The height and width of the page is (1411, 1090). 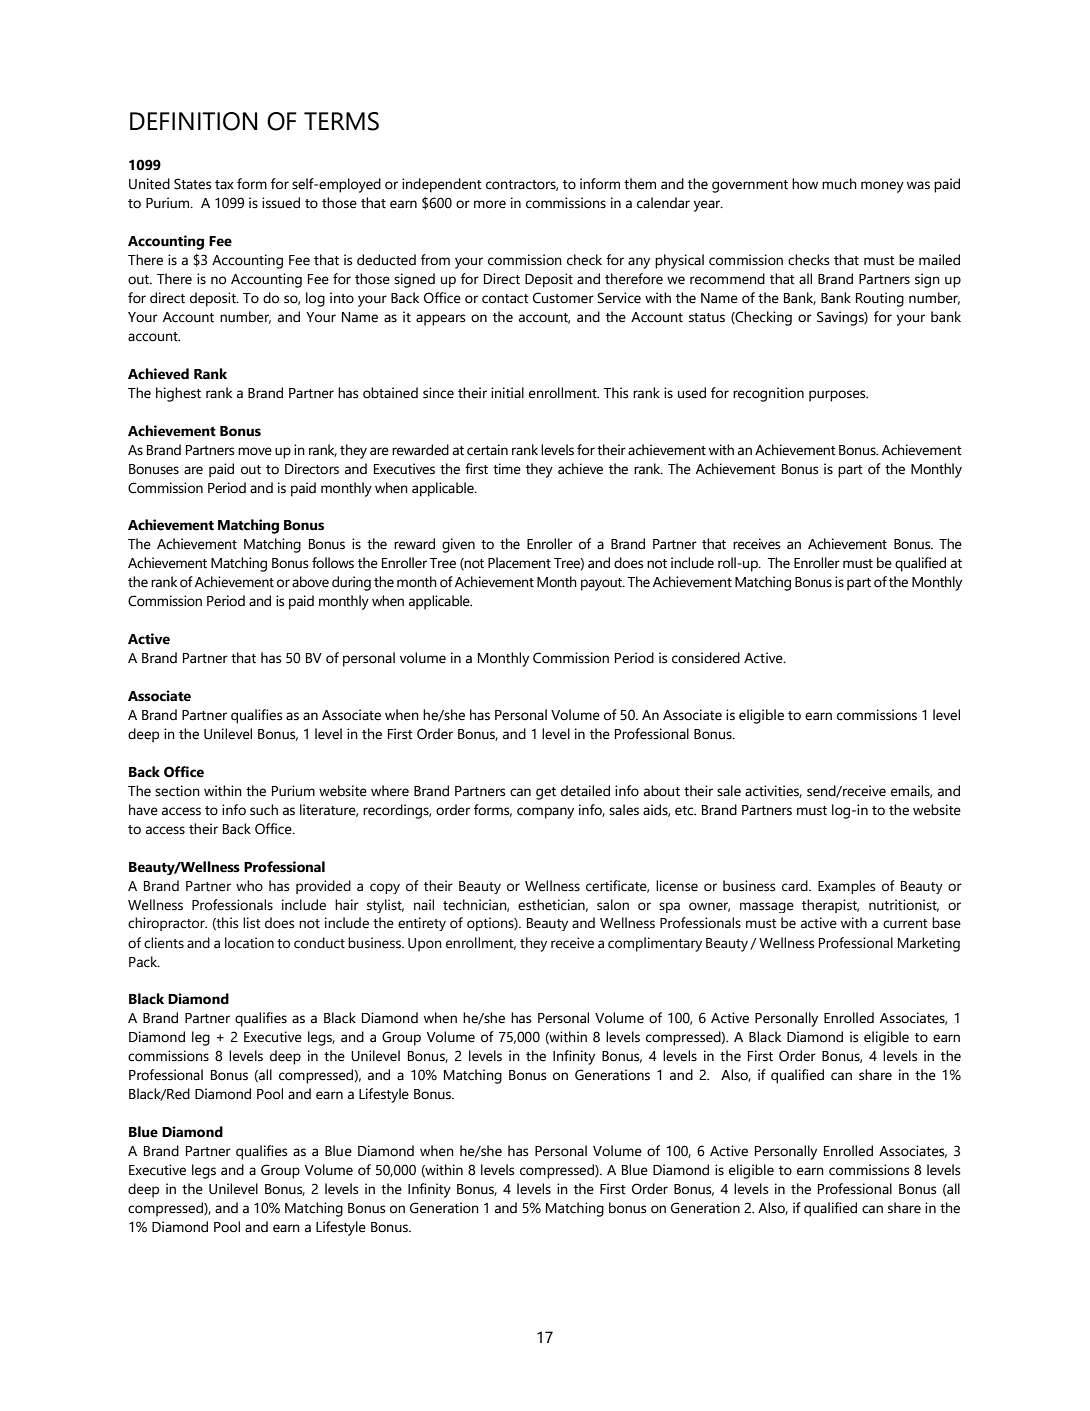 What do you see at coordinates (706, 658) in the page?
I see `considered` at bounding box center [706, 658].
